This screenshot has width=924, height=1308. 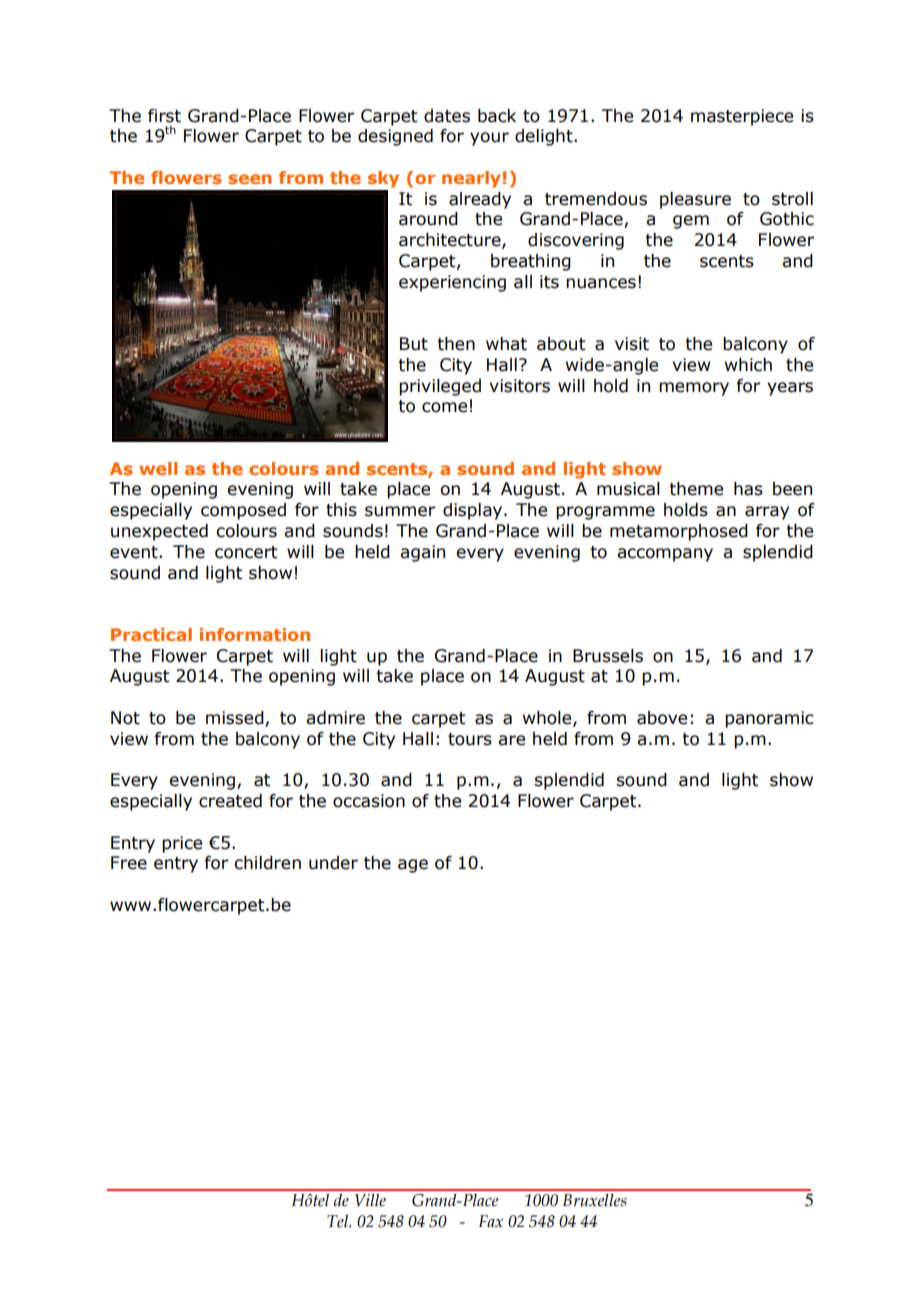 What do you see at coordinates (742, 117) in the screenshot?
I see `masterpiece` at bounding box center [742, 117].
